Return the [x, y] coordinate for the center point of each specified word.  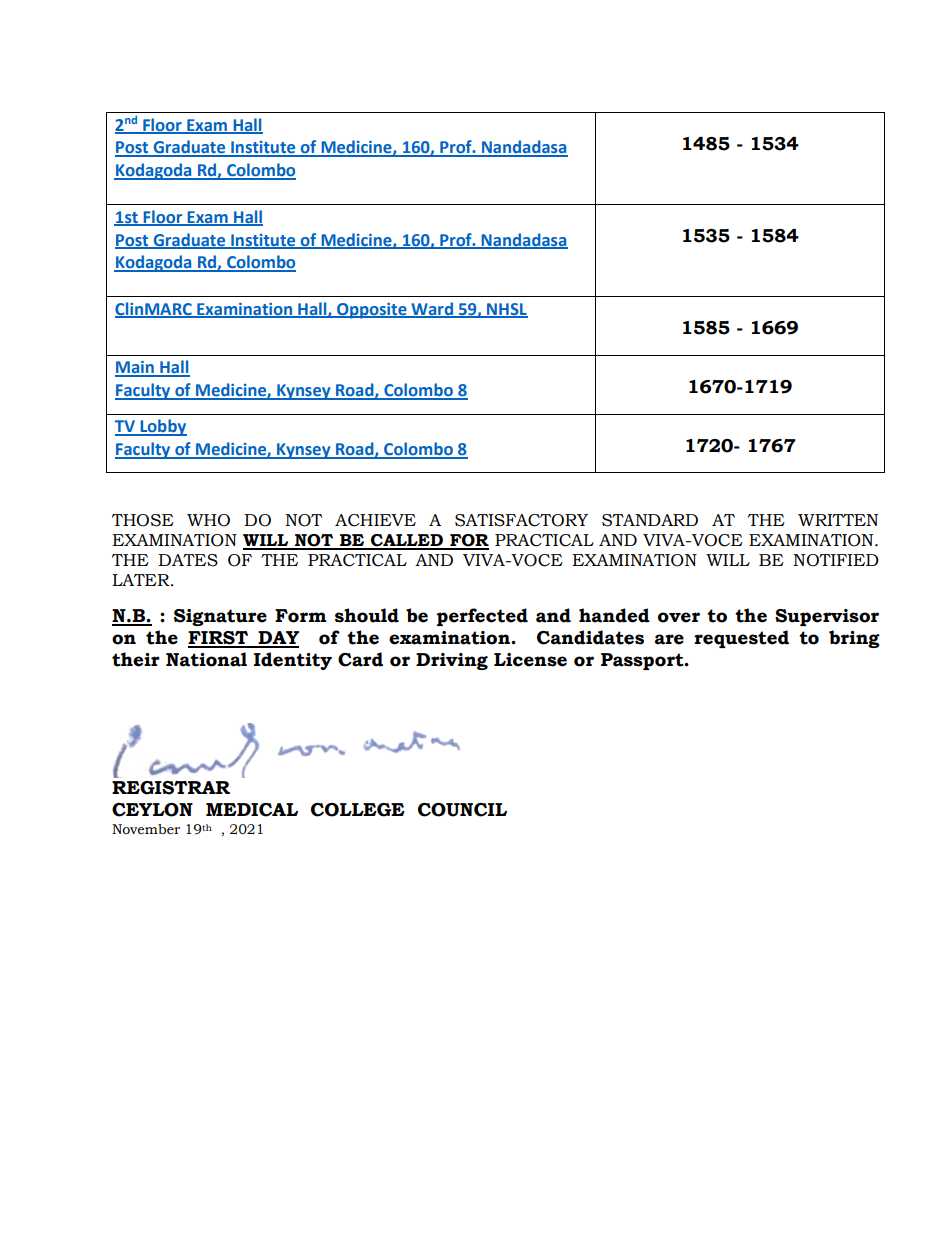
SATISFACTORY [521, 520]
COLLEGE [358, 810]
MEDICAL [252, 810]
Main [135, 368]
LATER [142, 580]
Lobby [162, 427]
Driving [452, 661]
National [206, 659]
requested [741, 639]
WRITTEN [838, 520]
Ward [432, 309]
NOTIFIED [836, 560]
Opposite [372, 311]
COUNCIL [462, 810]
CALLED [407, 541]
